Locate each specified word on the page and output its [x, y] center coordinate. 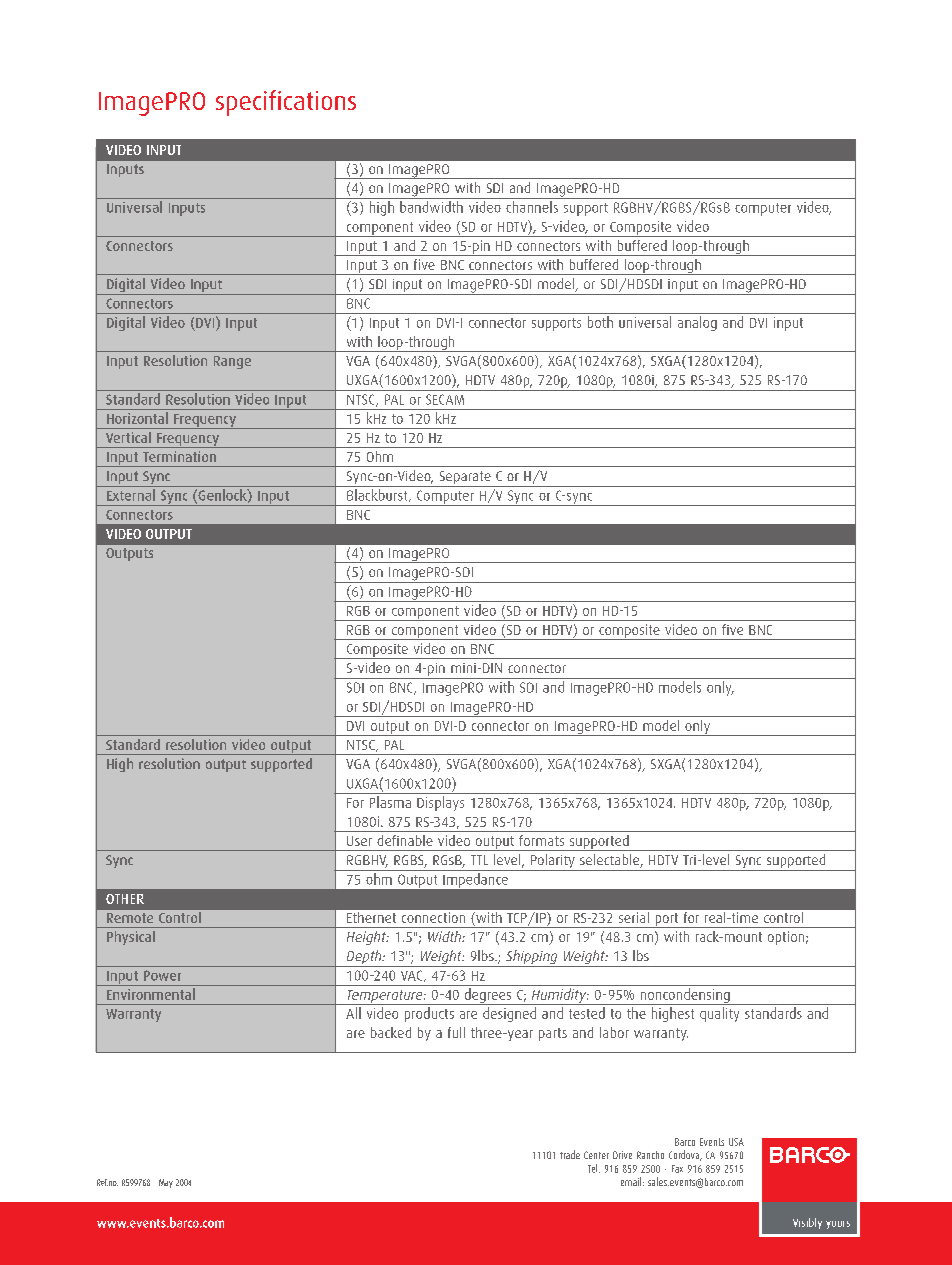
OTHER [125, 899]
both [600, 322]
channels [532, 207]
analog [697, 323]
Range [232, 362]
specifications [286, 103]
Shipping [531, 958]
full [456, 1032]
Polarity [552, 862]
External [131, 495]
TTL [479, 860]
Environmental [151, 994]
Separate [465, 479]
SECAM [445, 399]
